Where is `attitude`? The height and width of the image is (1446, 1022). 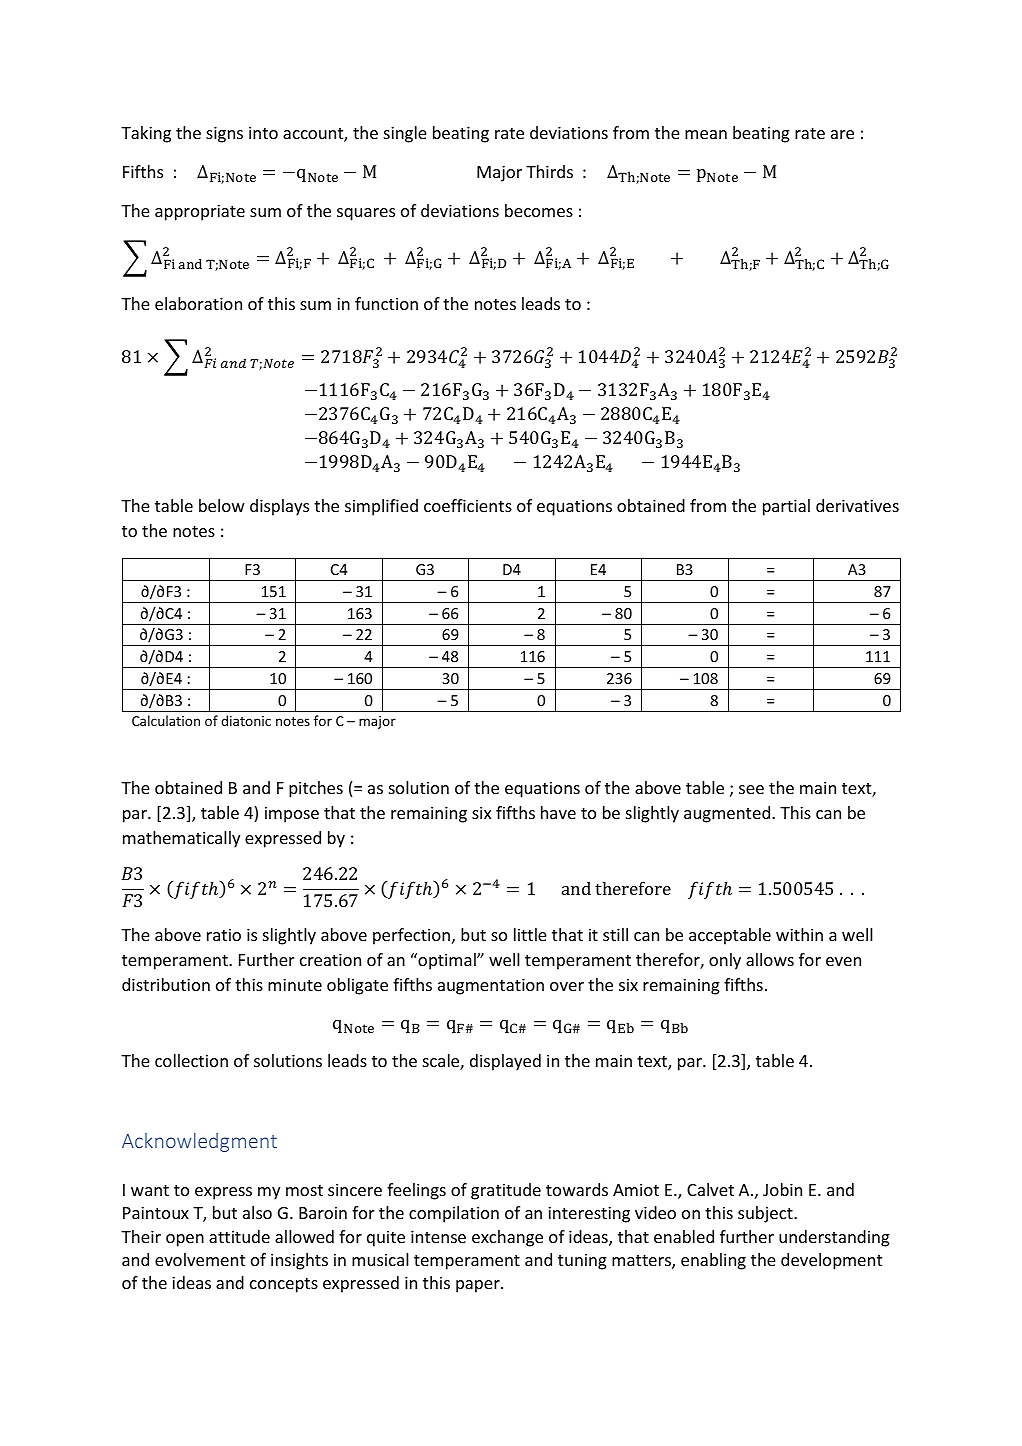 attitude is located at coordinates (239, 1236).
